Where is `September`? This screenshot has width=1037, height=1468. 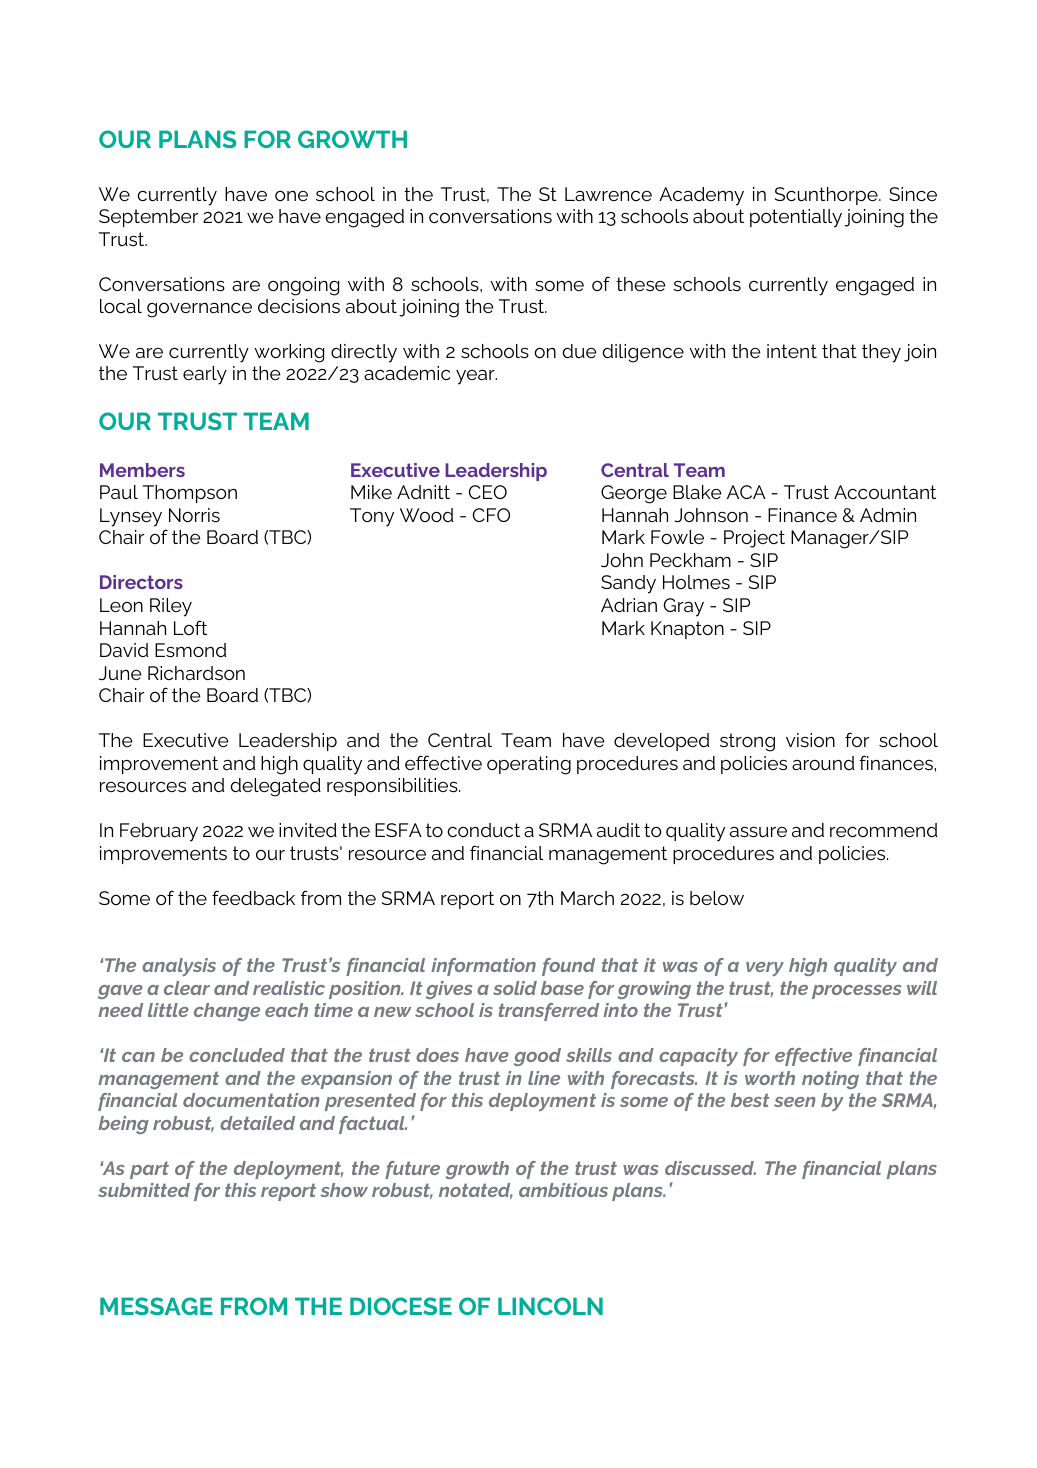 September is located at coordinates (148, 218).
